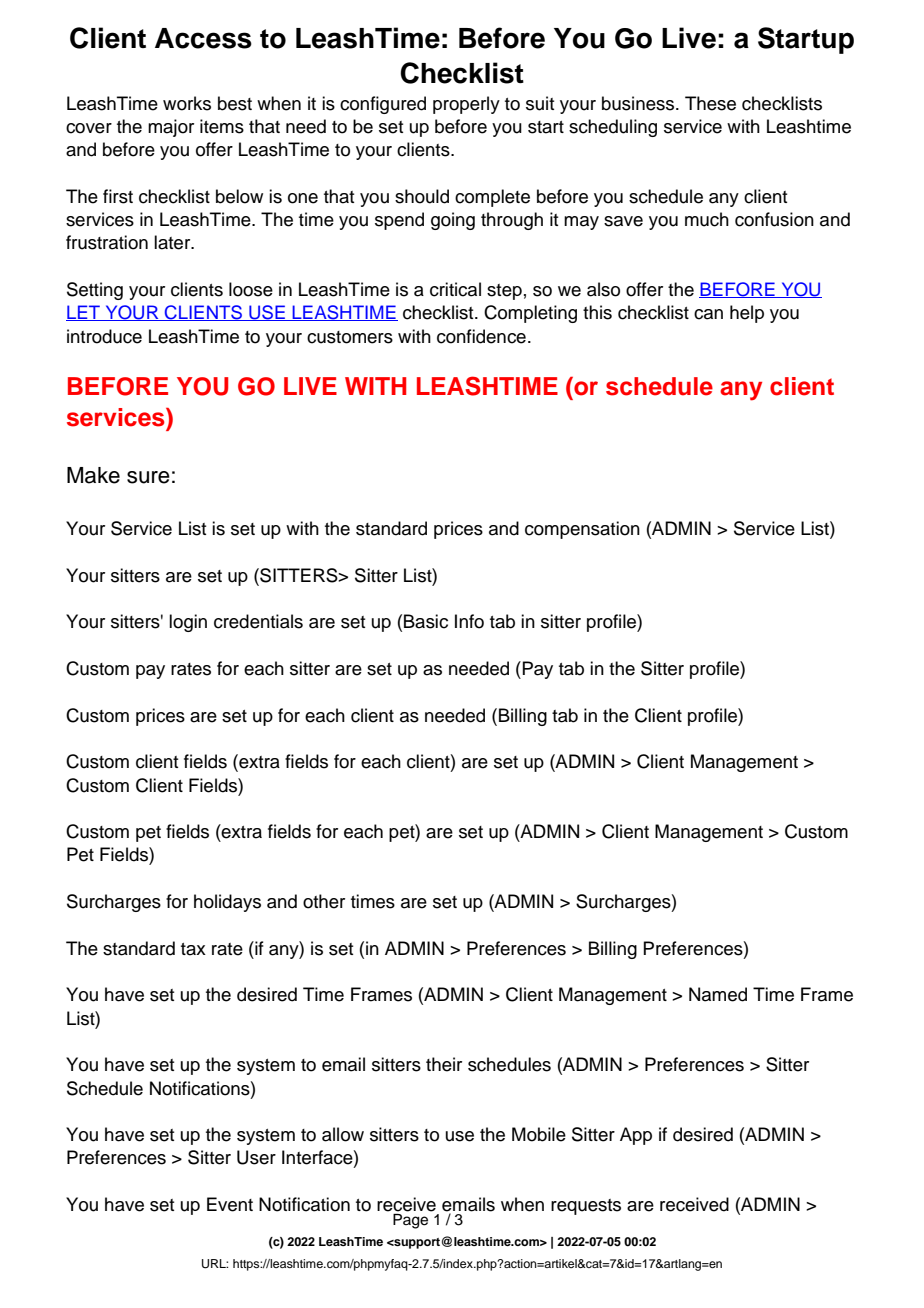 Image resolution: width=924 pixels, height=1308 pixels. I want to click on login, so click(188, 623).
